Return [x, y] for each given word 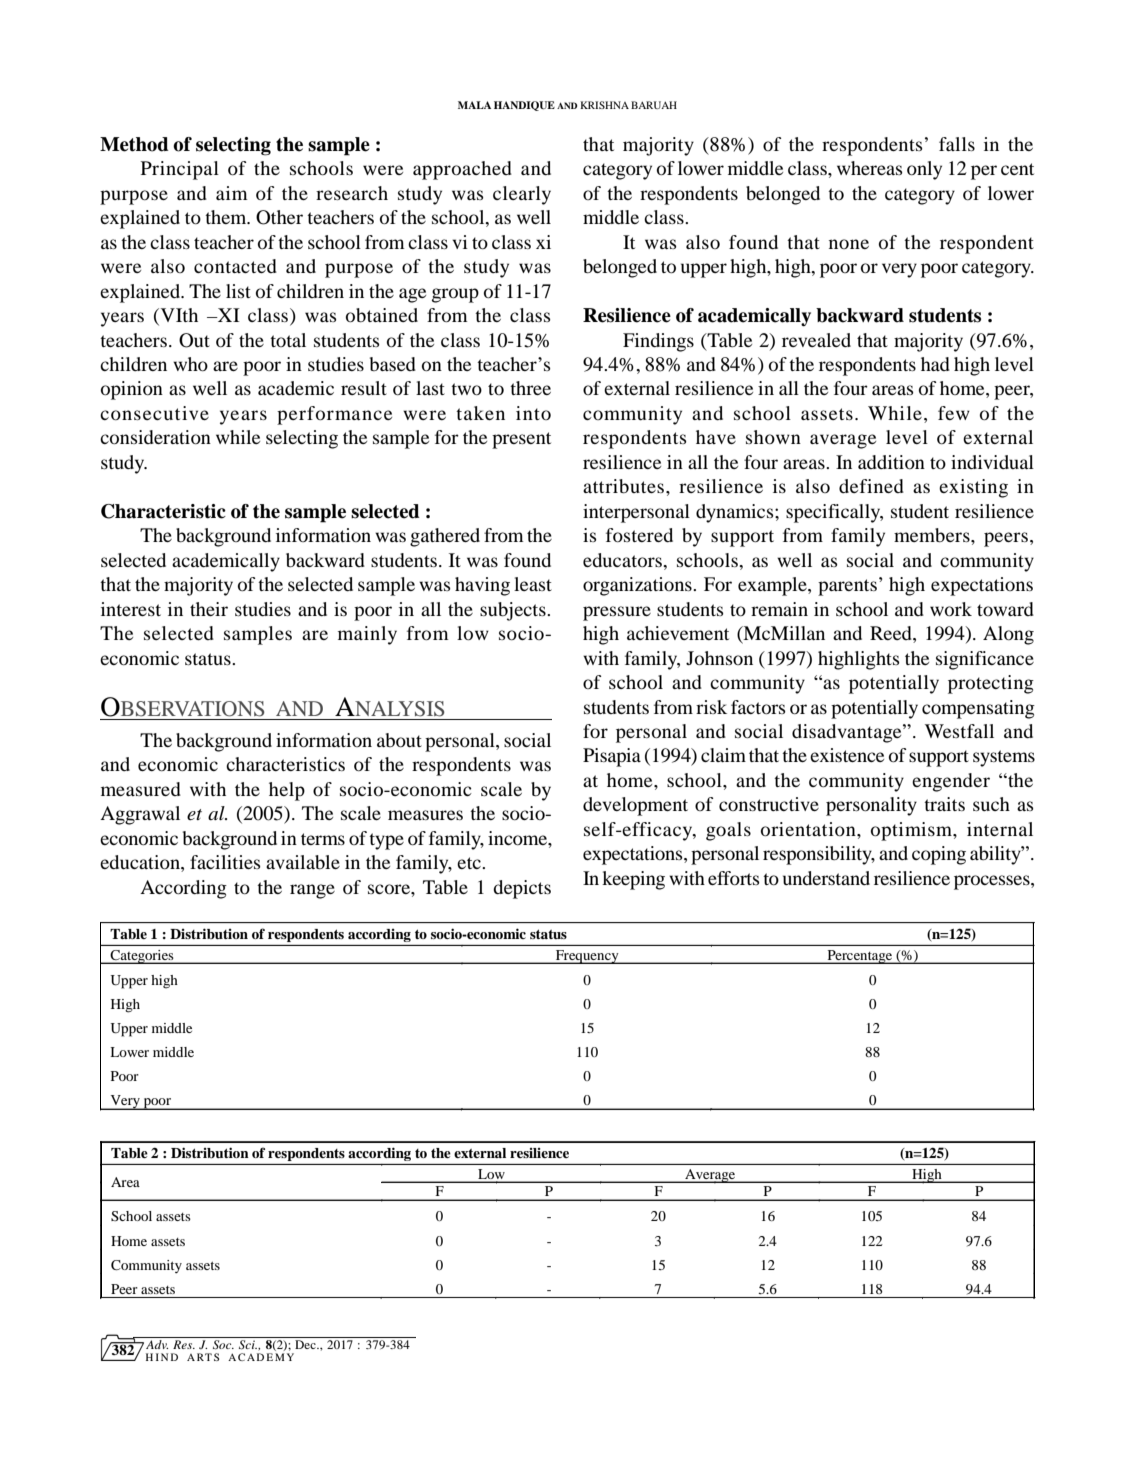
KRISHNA [604, 105]
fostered [639, 535]
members [933, 535]
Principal [180, 170]
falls [957, 144]
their [209, 609]
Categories [142, 957]
